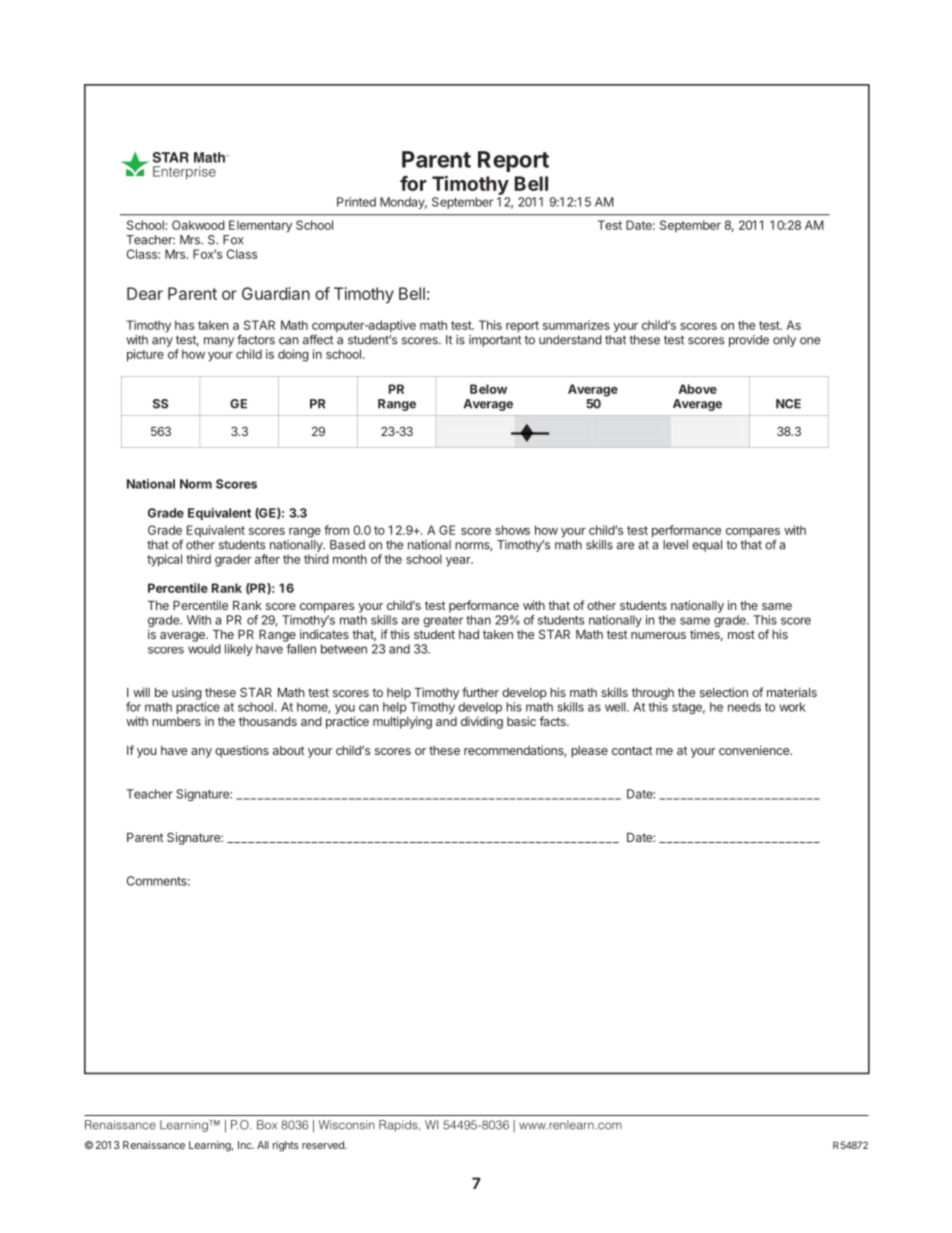  What do you see at coordinates (324, 1145) in the page?
I see `reserved` at bounding box center [324, 1145].
